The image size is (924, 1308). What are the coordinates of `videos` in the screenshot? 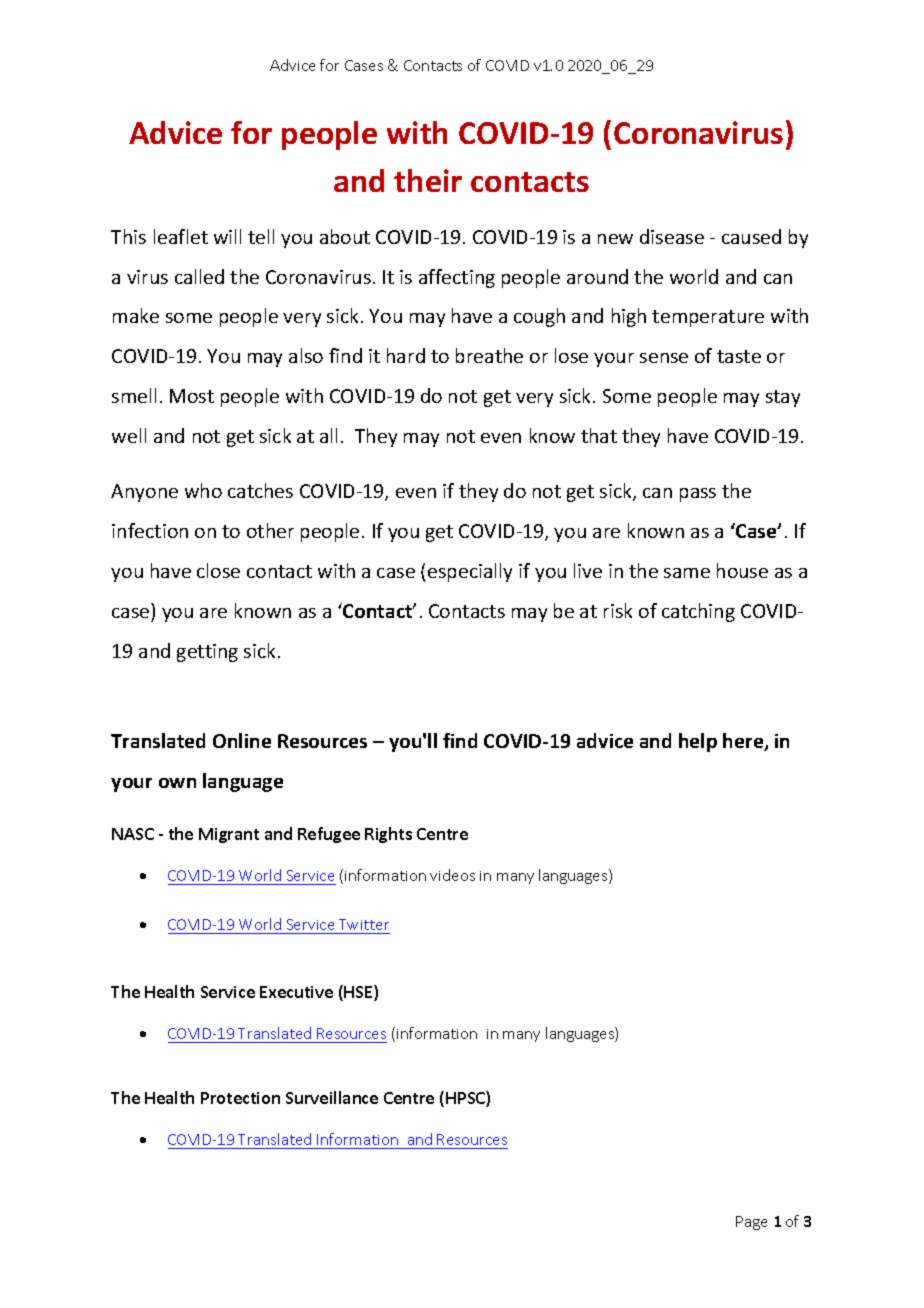 It's located at (452, 875).
